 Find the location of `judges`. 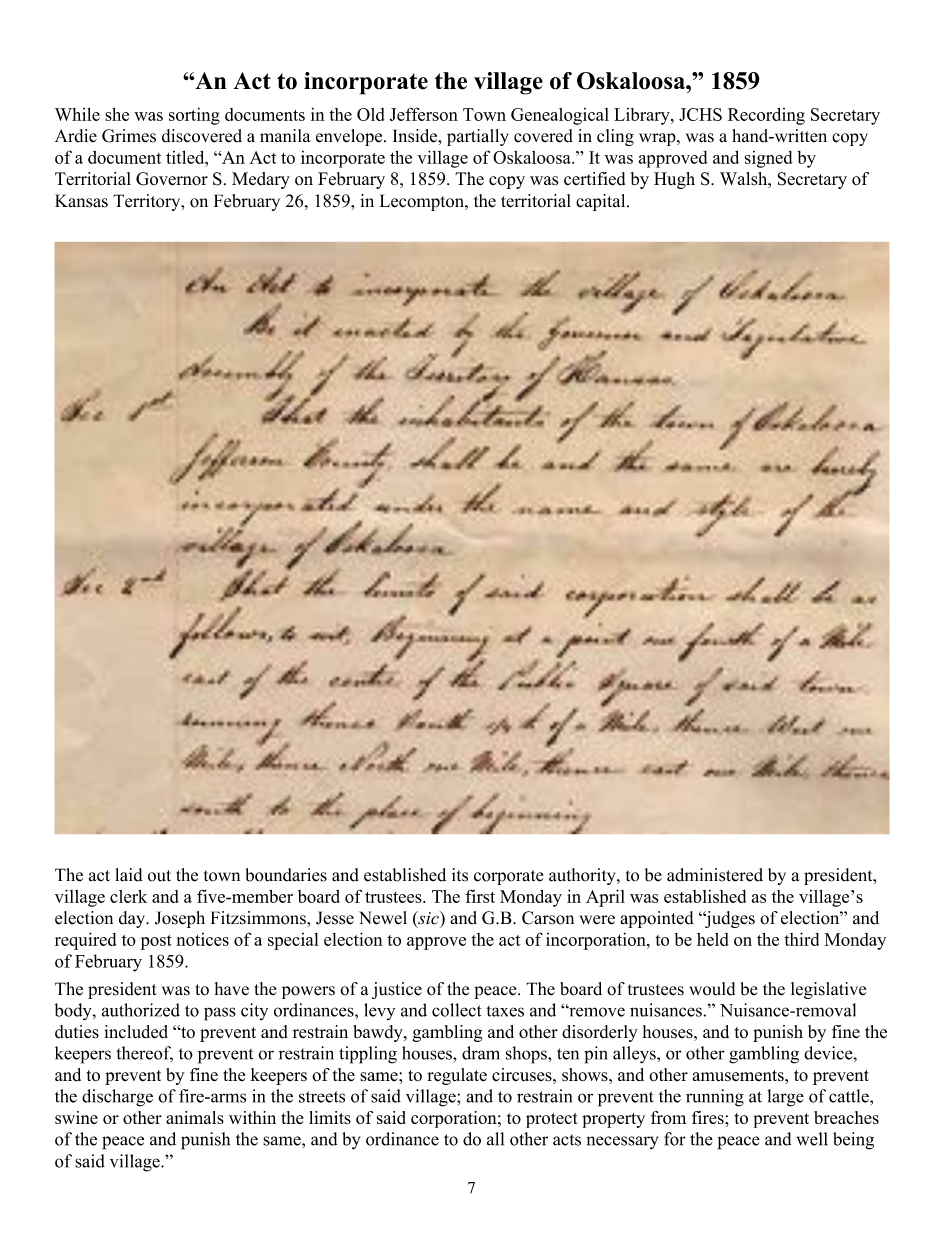

judges is located at coordinates (729, 919).
